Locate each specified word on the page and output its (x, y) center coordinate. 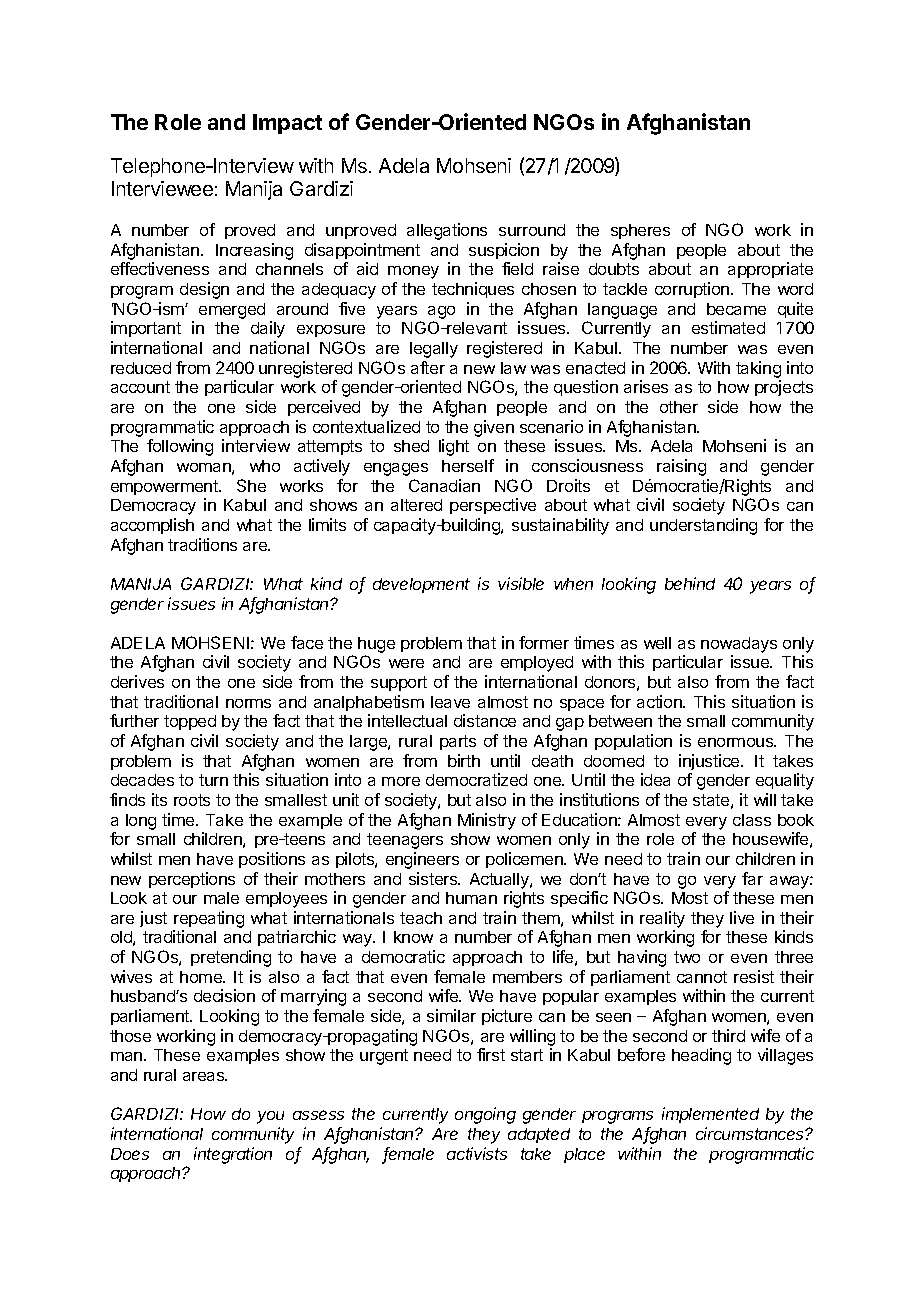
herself (468, 465)
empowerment (165, 487)
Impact (287, 124)
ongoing (485, 1115)
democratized (476, 779)
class (752, 820)
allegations (447, 231)
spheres (640, 231)
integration (233, 1155)
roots (192, 800)
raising (681, 467)
